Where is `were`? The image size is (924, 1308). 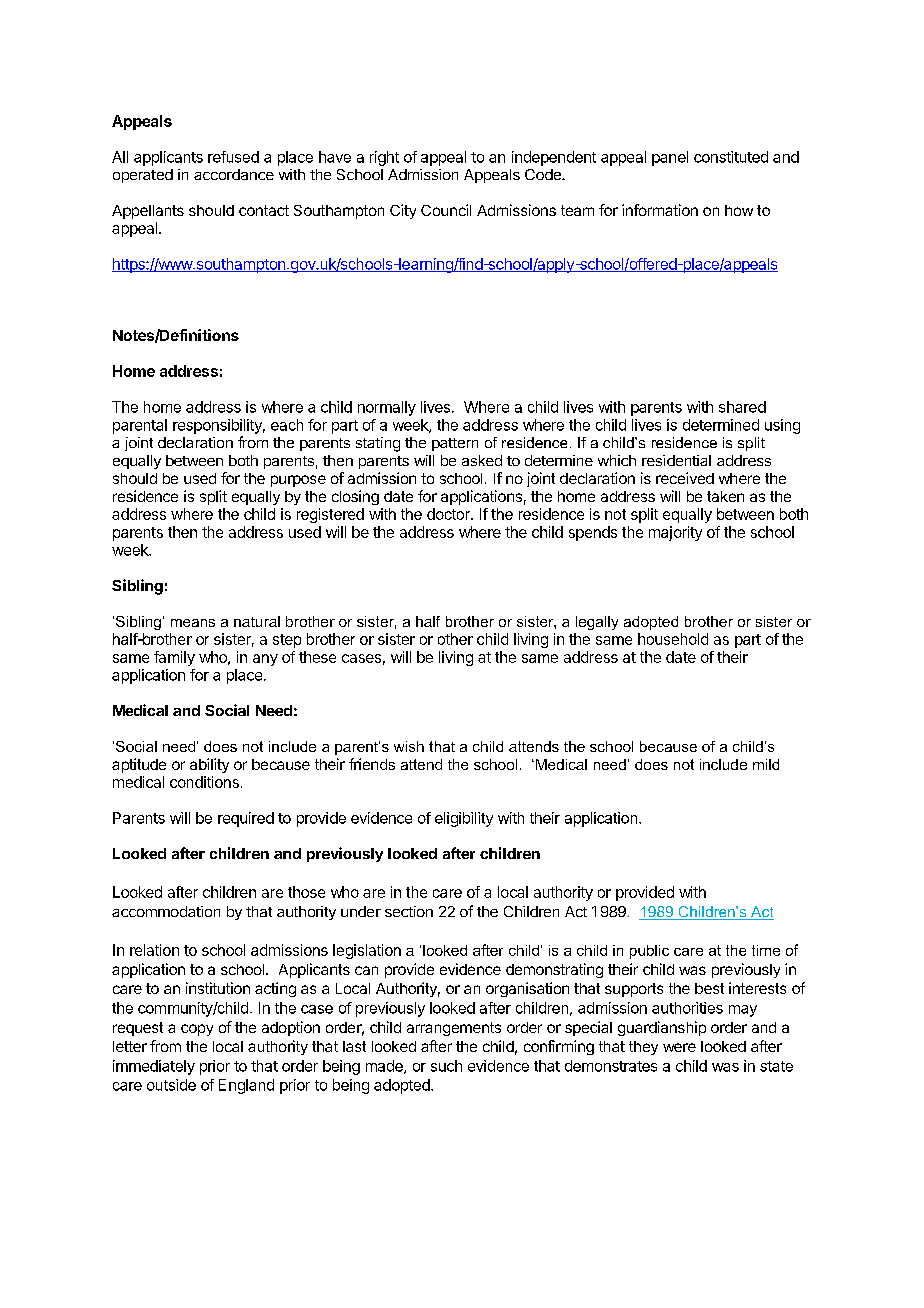
were is located at coordinates (679, 1047).
